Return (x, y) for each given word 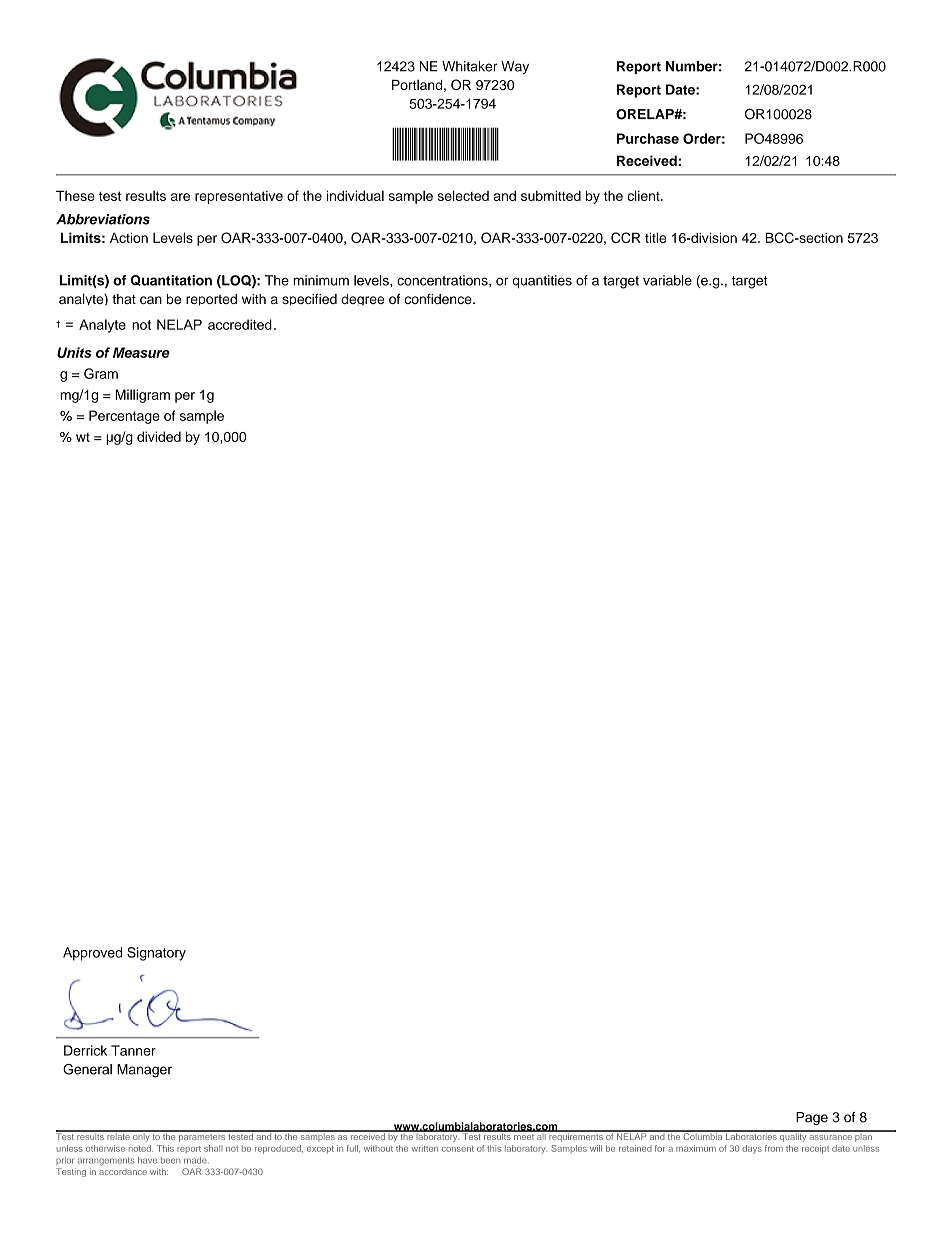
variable (667, 280)
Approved (92, 954)
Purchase (648, 138)
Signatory (156, 954)
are (180, 197)
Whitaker (470, 66)
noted (141, 1148)
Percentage (124, 417)
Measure (141, 352)
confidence (439, 298)
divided (159, 436)
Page (812, 1118)
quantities (542, 281)
